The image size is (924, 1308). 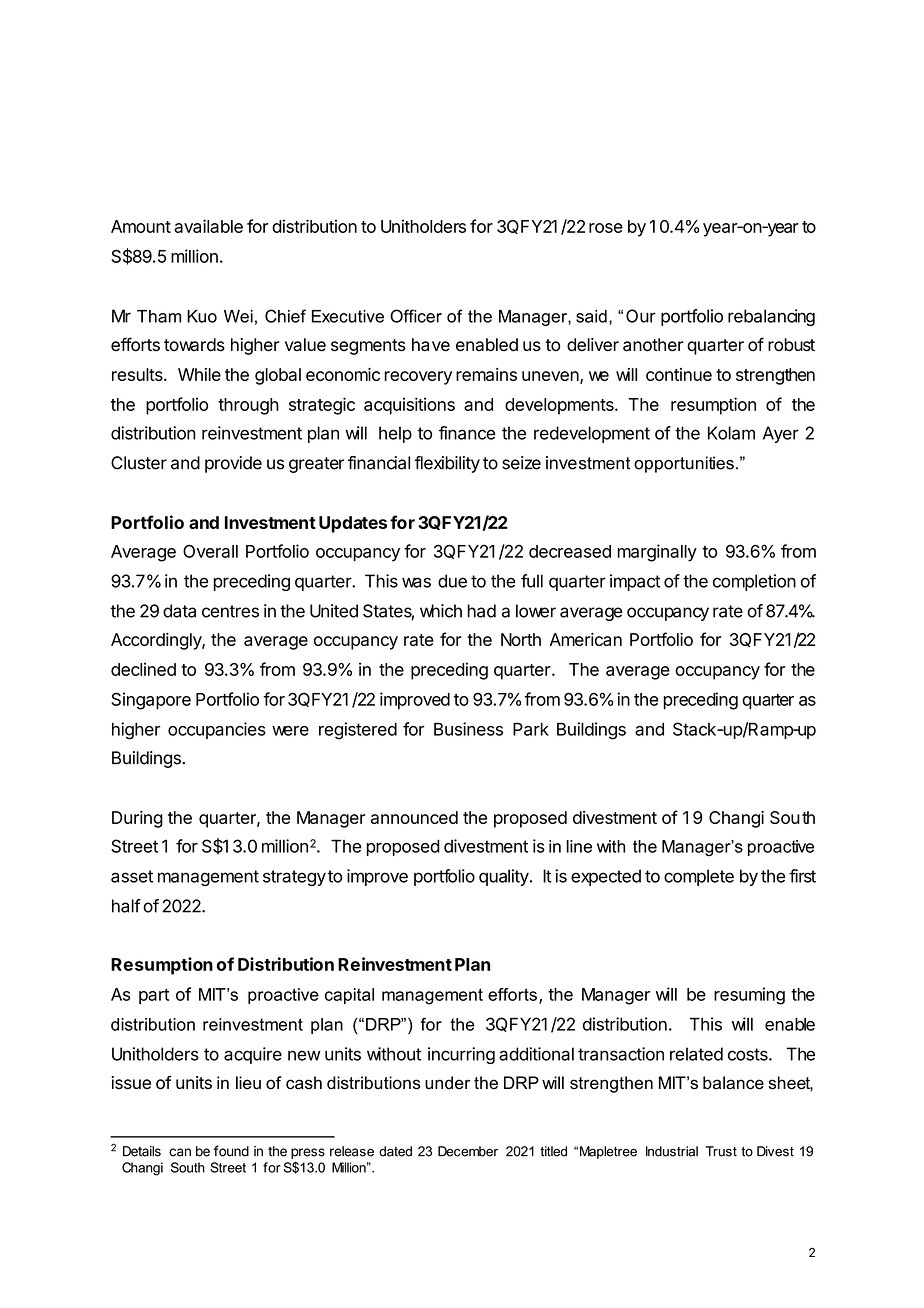 What do you see at coordinates (137, 819) in the document?
I see `During` at bounding box center [137, 819].
